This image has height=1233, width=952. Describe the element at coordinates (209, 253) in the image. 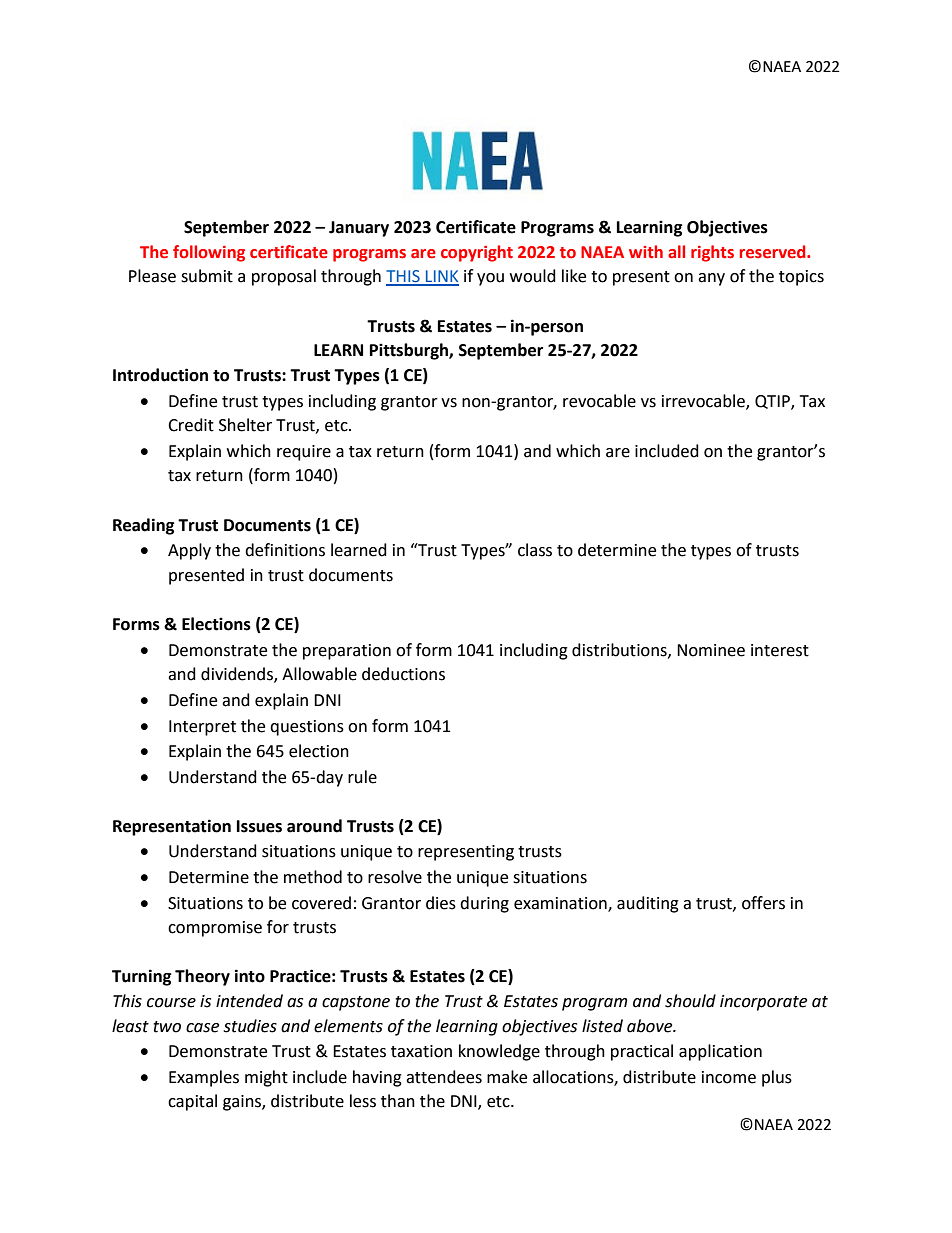

I see `following` at that location.
